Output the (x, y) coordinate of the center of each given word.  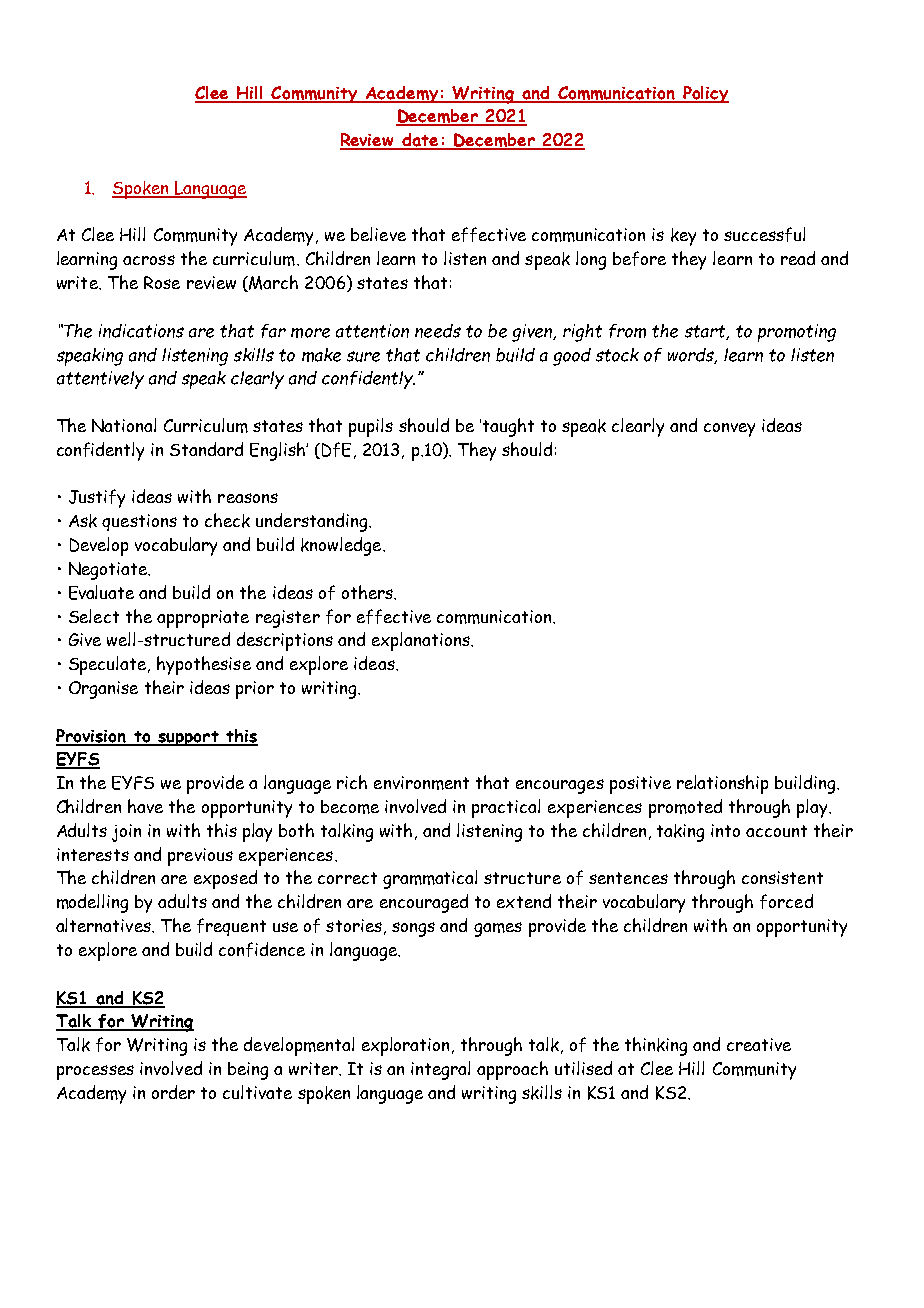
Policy (705, 94)
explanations (422, 641)
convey (729, 430)
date (420, 141)
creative (759, 1044)
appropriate (203, 619)
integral (440, 1070)
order (173, 1092)
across (149, 260)
